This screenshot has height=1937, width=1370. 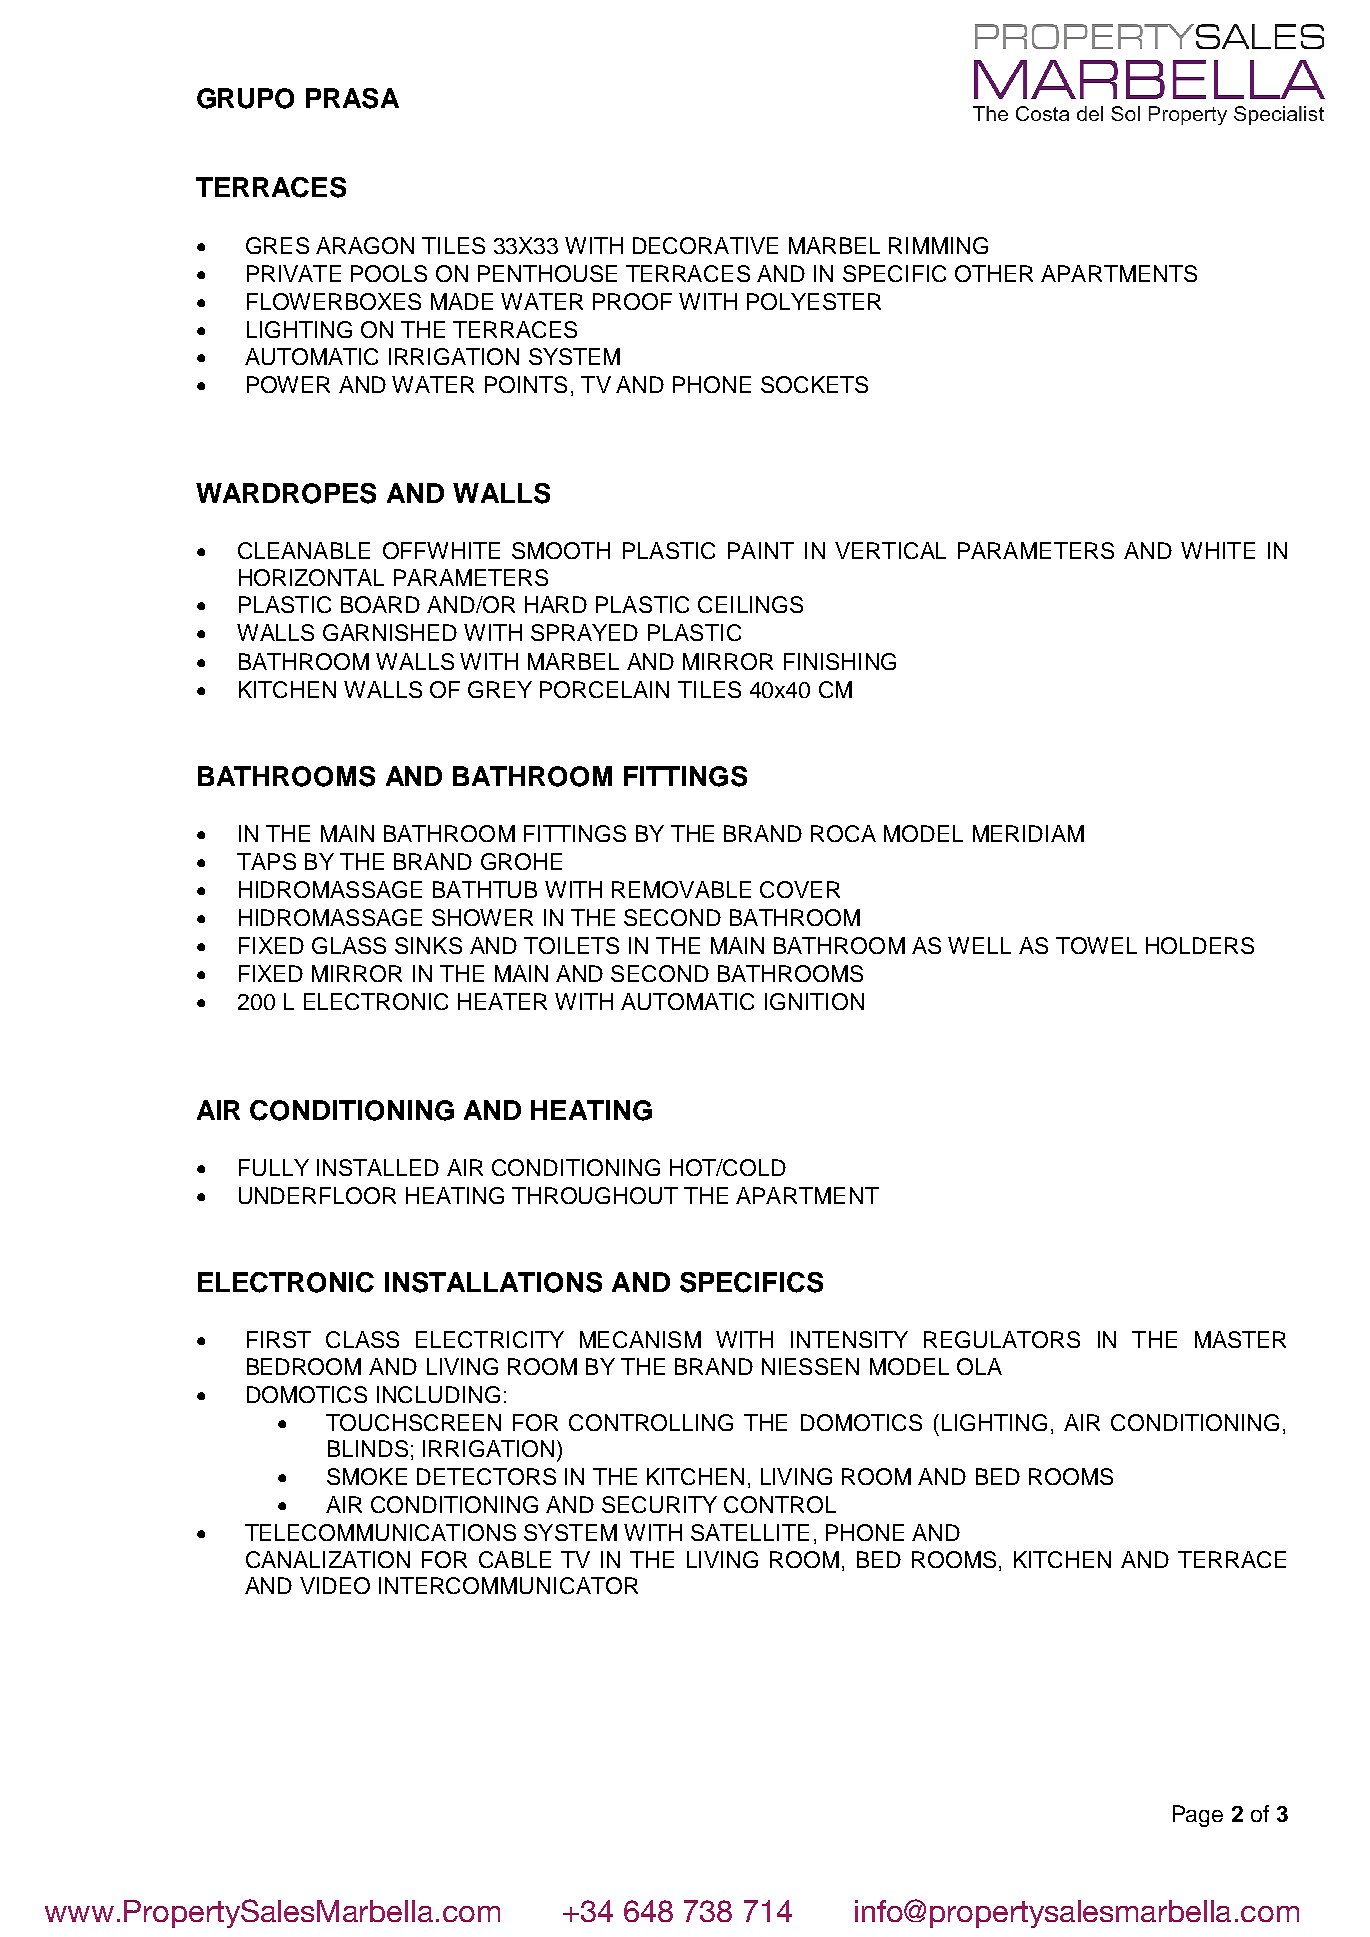 I want to click on VIDEO, so click(x=335, y=1585).
